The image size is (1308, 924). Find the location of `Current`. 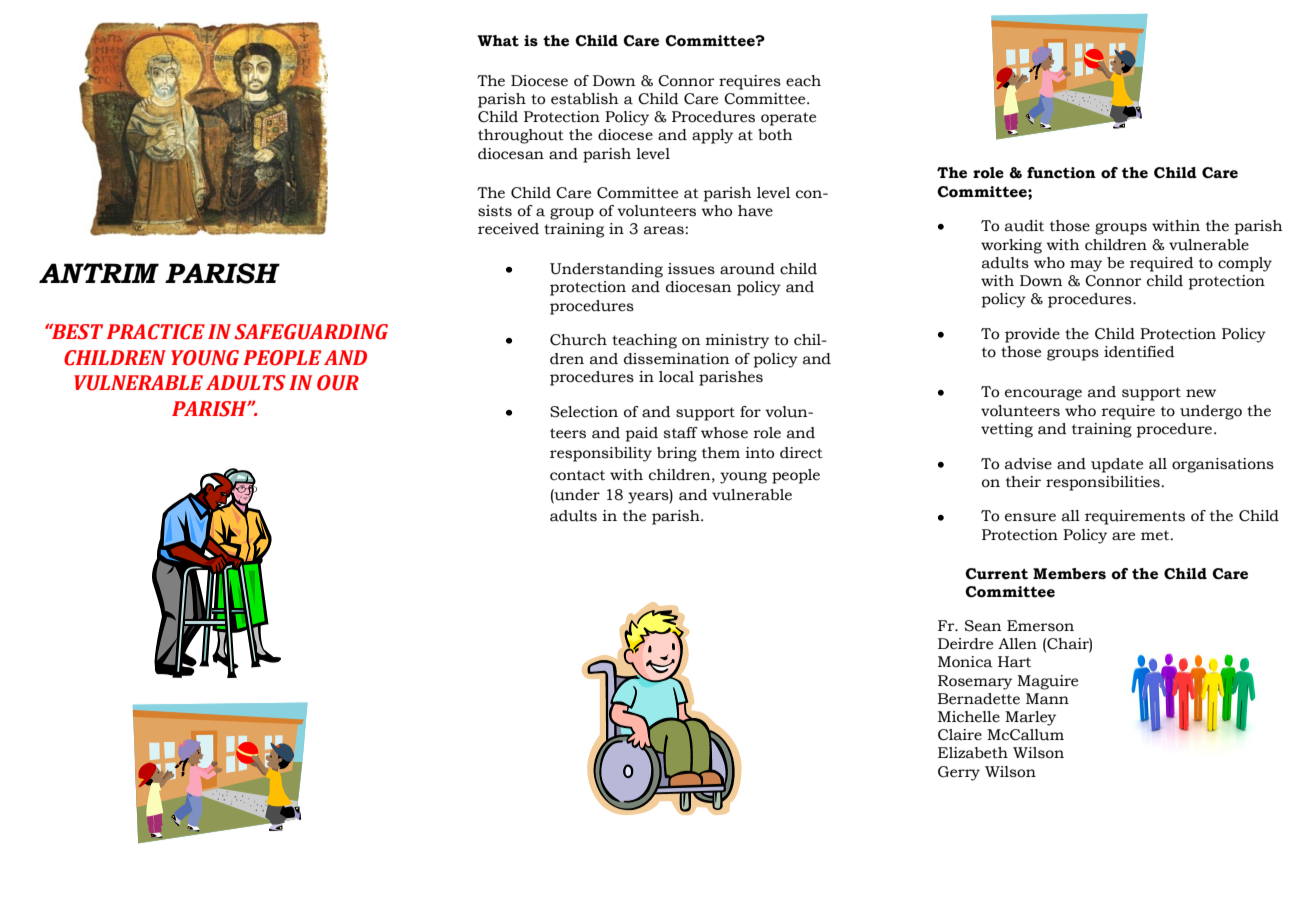

Current is located at coordinates (996, 574).
